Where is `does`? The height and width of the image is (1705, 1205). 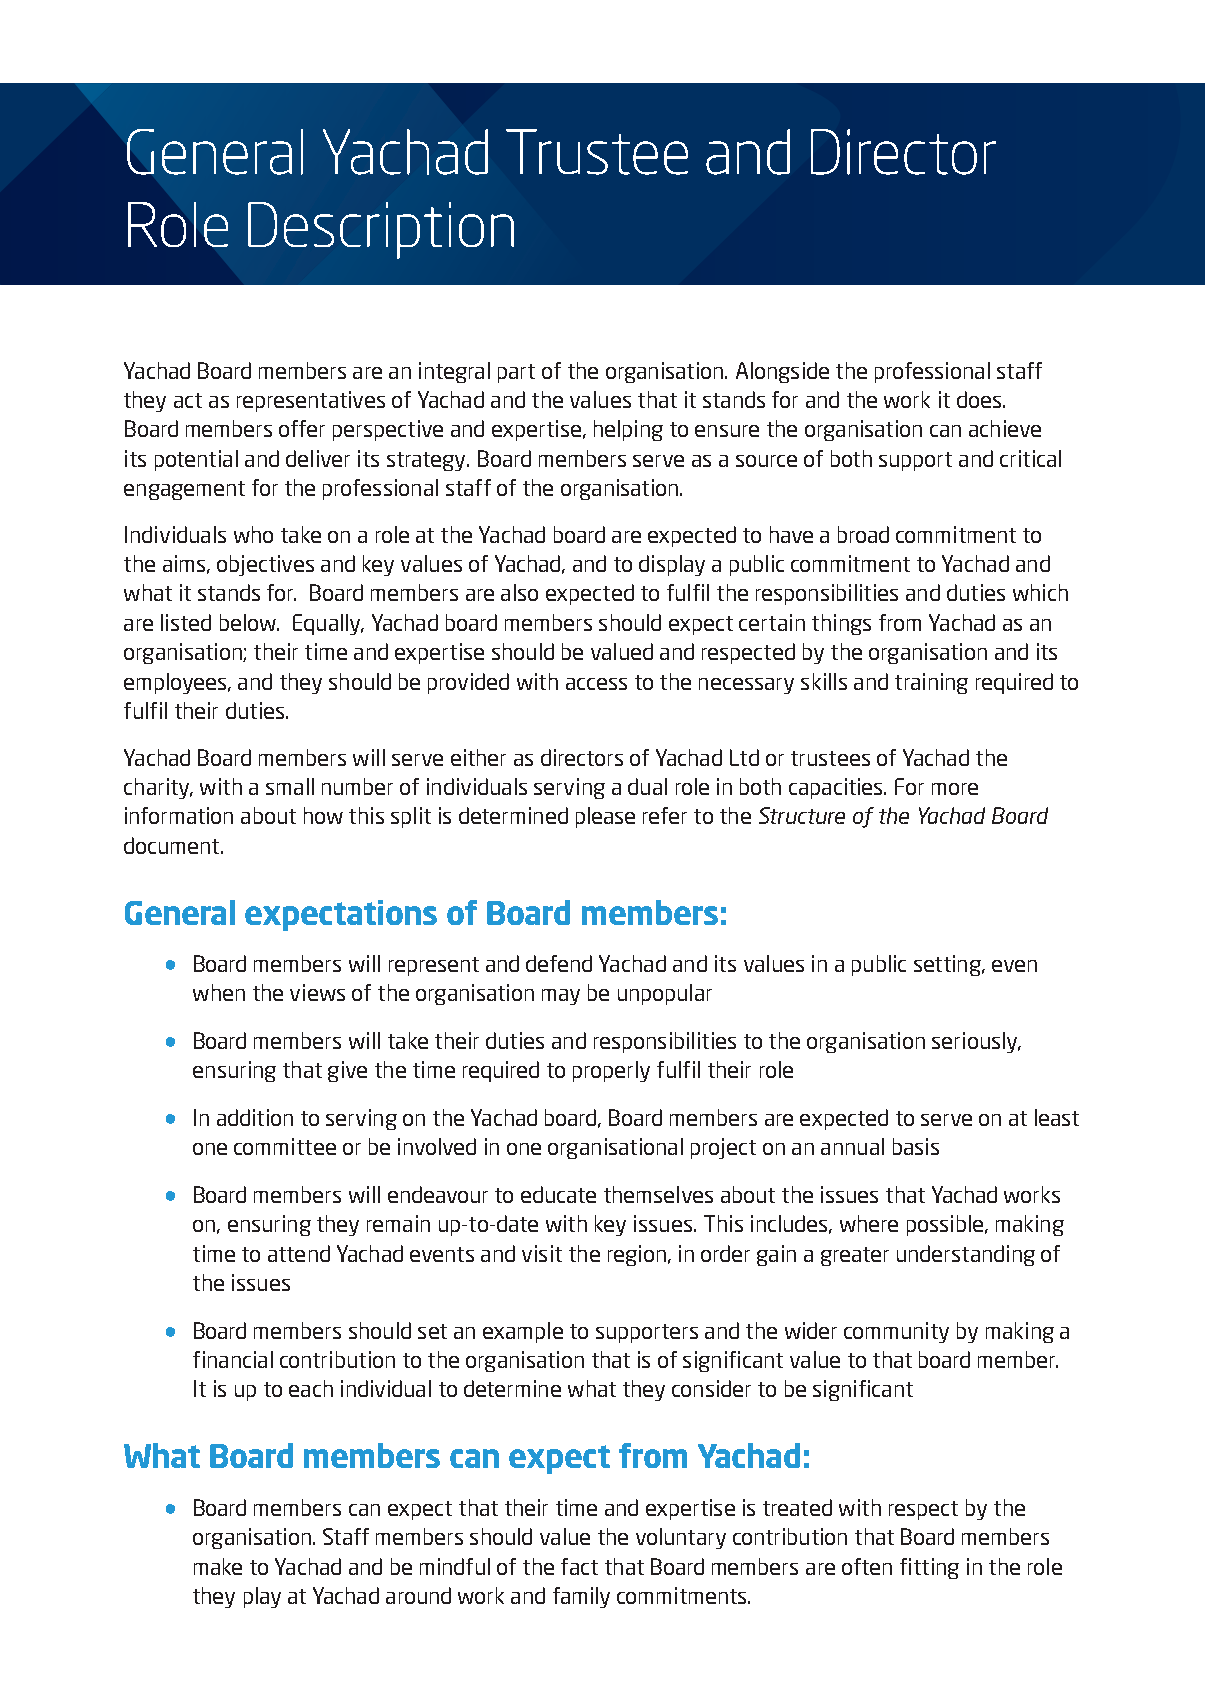
does is located at coordinates (980, 399).
